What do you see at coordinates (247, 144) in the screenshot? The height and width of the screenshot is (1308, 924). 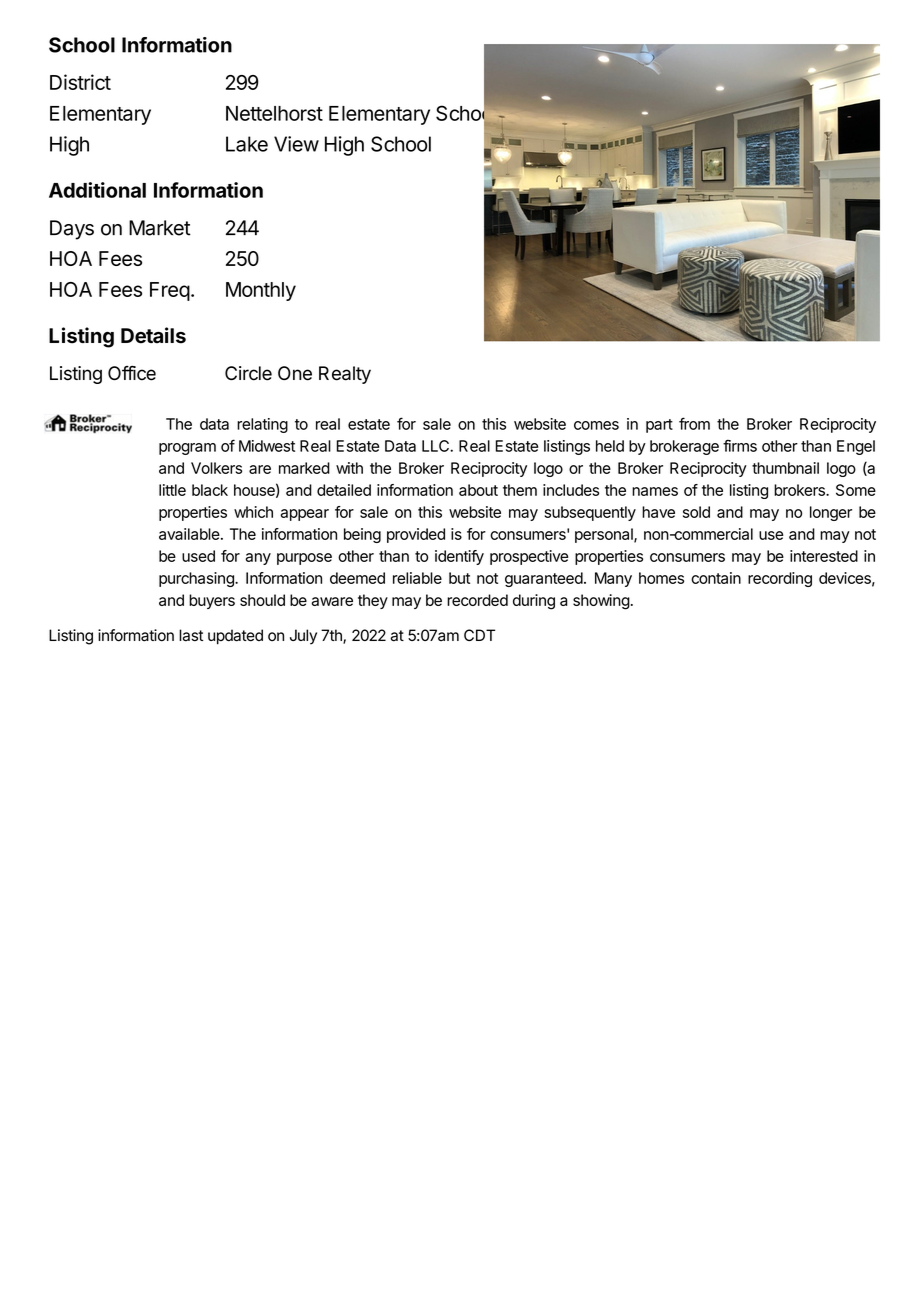 I see `Lake` at bounding box center [247, 144].
